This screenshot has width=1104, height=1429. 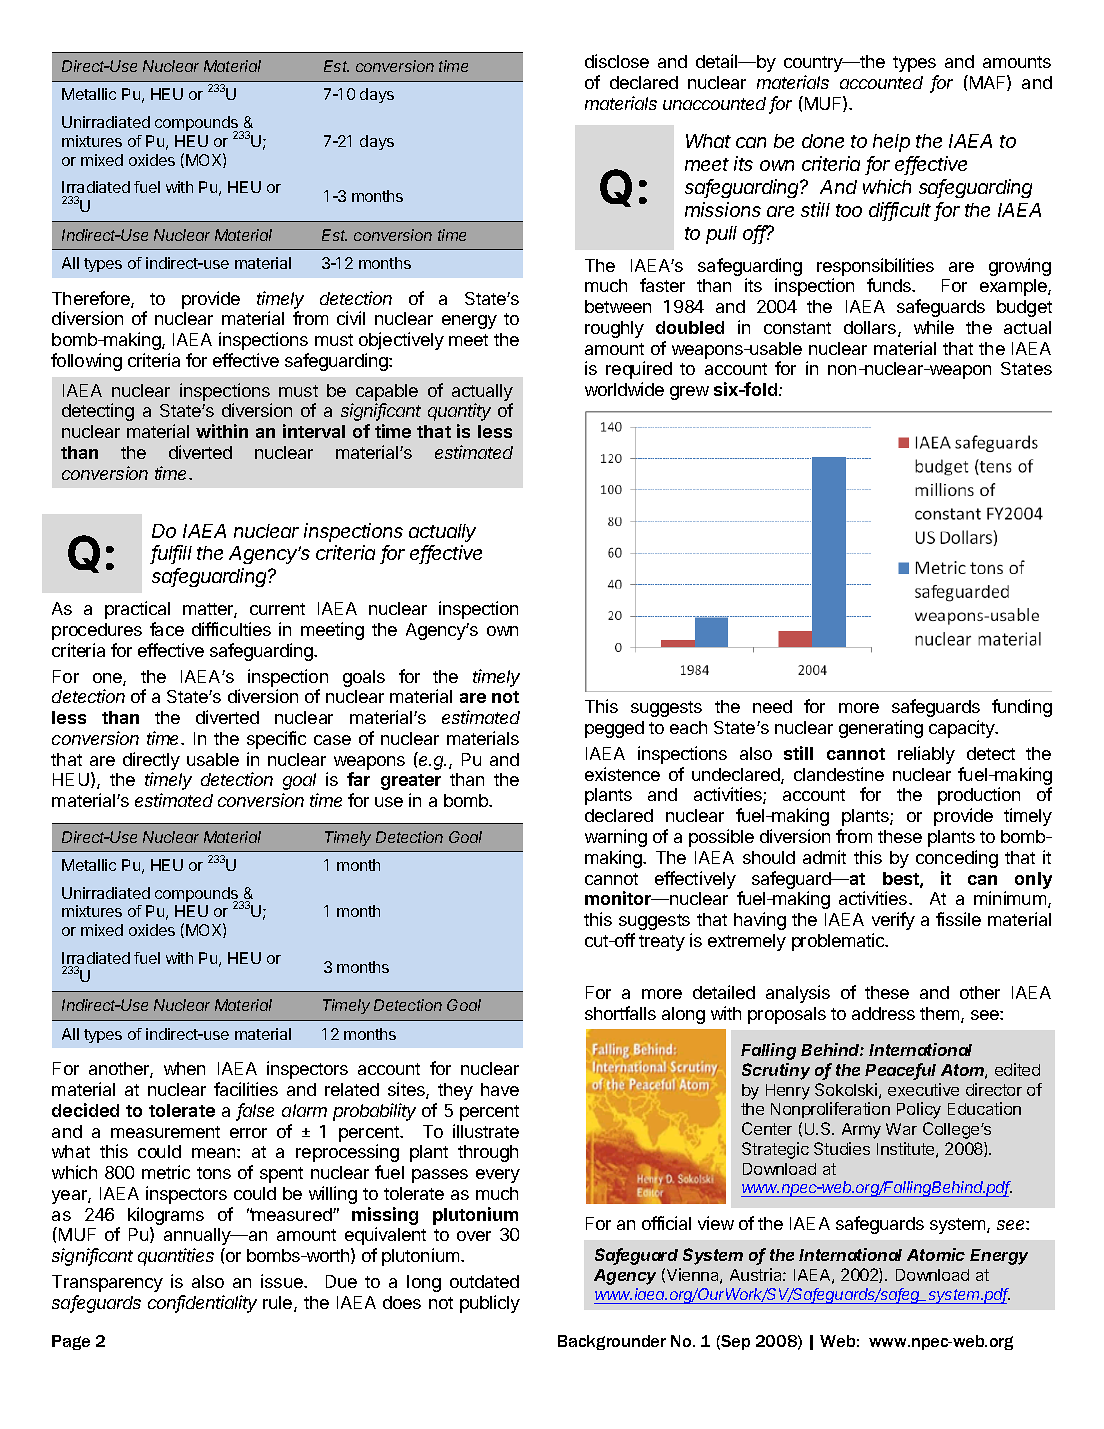 I want to click on publicly, so click(x=490, y=1304).
